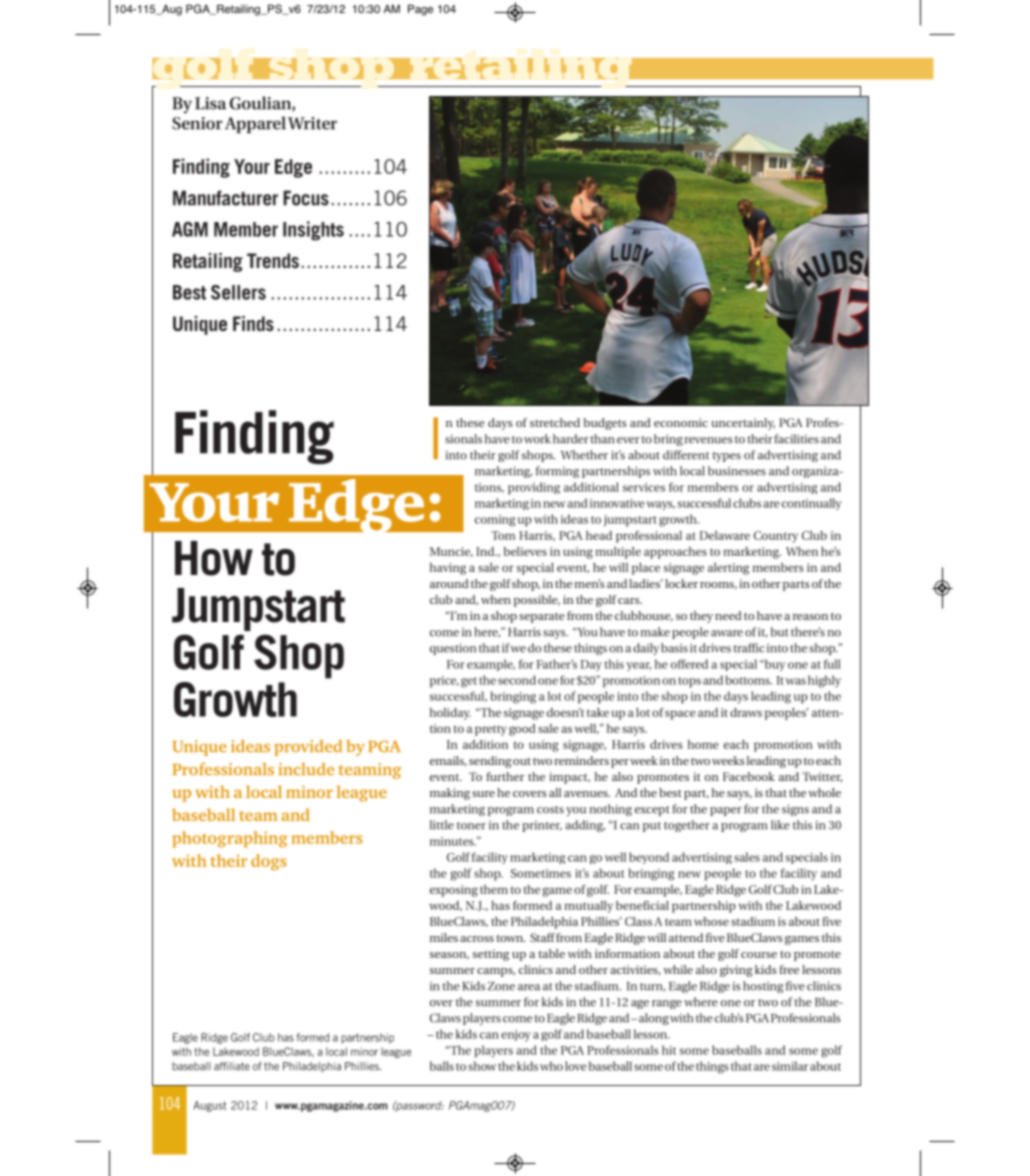 Image resolution: width=1030 pixels, height=1176 pixels. Describe the element at coordinates (210, 103) in the screenshot. I see `Lisa` at that location.
